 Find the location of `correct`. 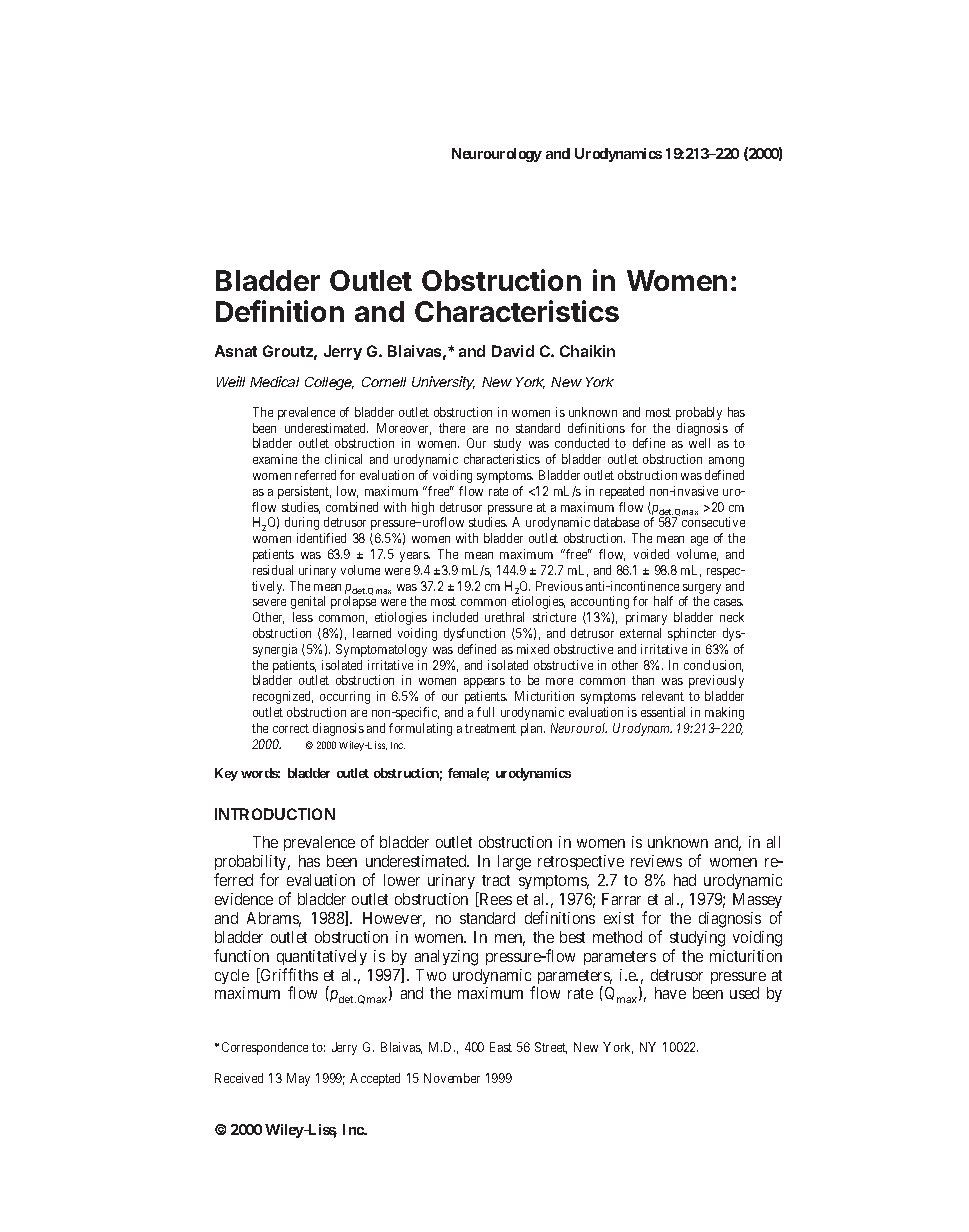

correct is located at coordinates (291, 728).
